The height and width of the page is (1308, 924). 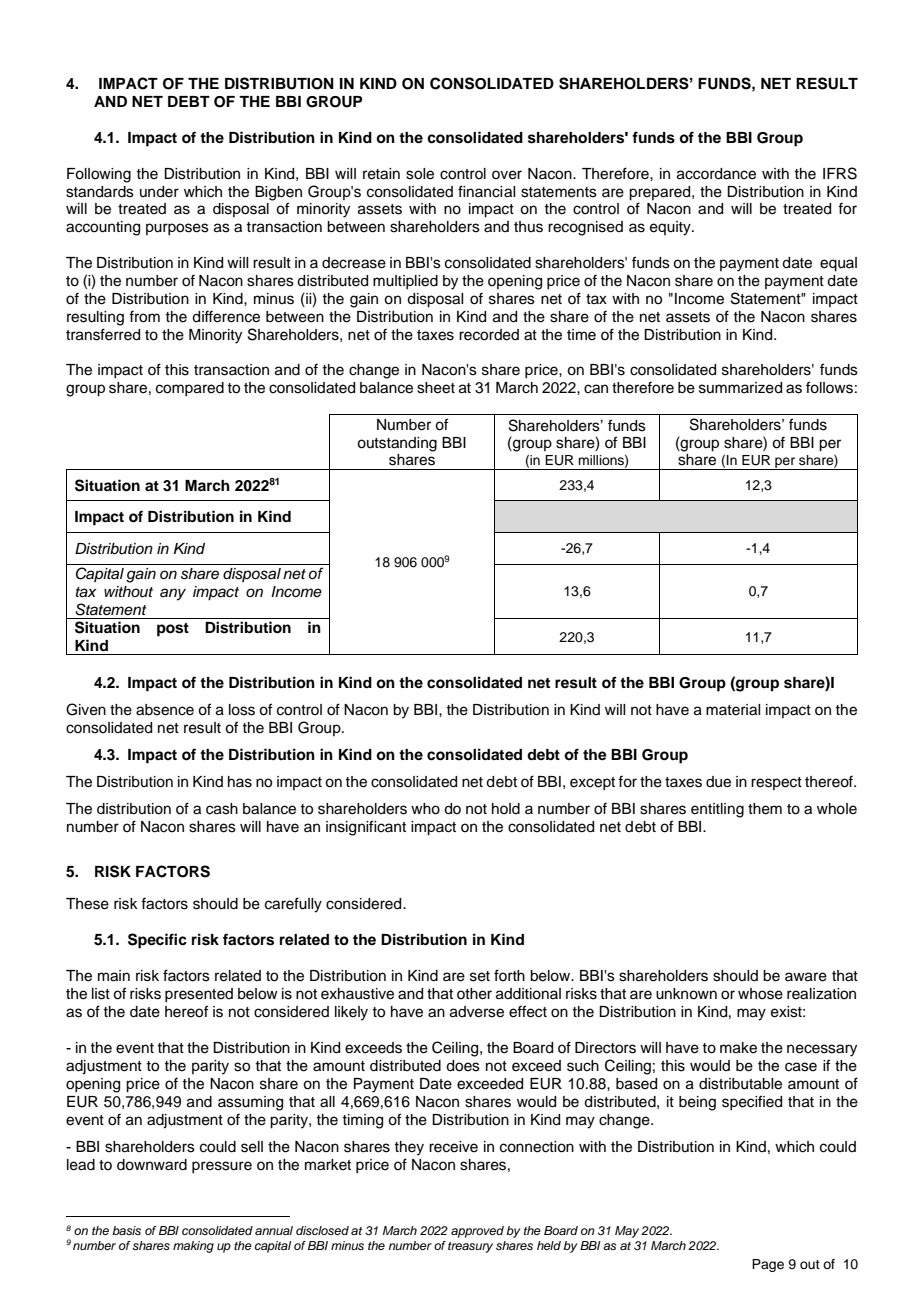 What do you see at coordinates (193, 1247) in the page?
I see `making` at bounding box center [193, 1247].
